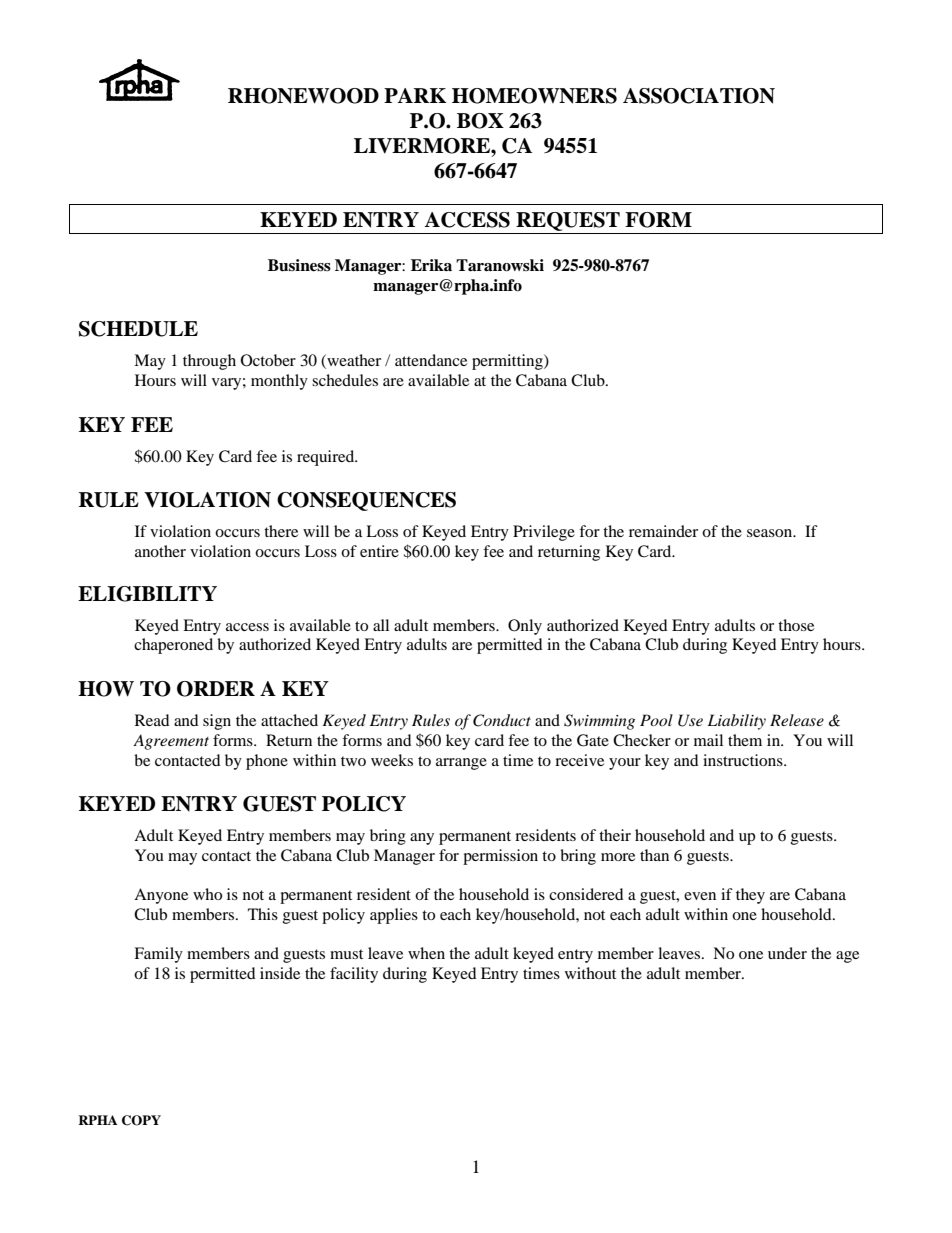  Describe the element at coordinates (207, 894) in the image. I see `who` at that location.
